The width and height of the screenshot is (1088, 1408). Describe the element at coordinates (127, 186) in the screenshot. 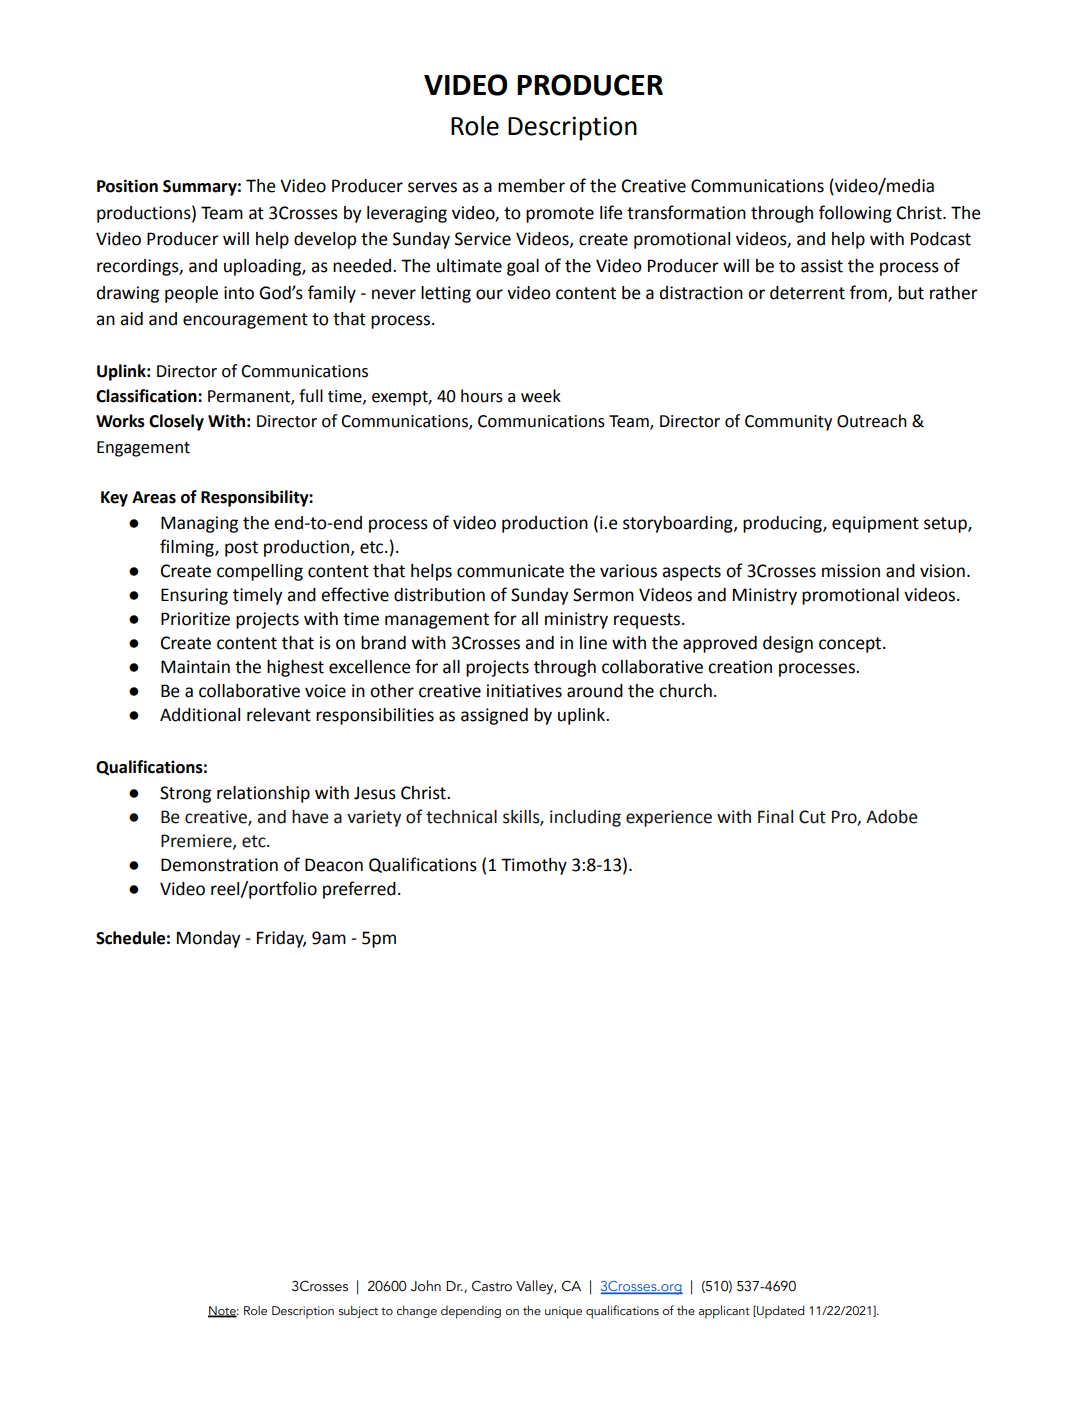

I see `Position` at that location.
